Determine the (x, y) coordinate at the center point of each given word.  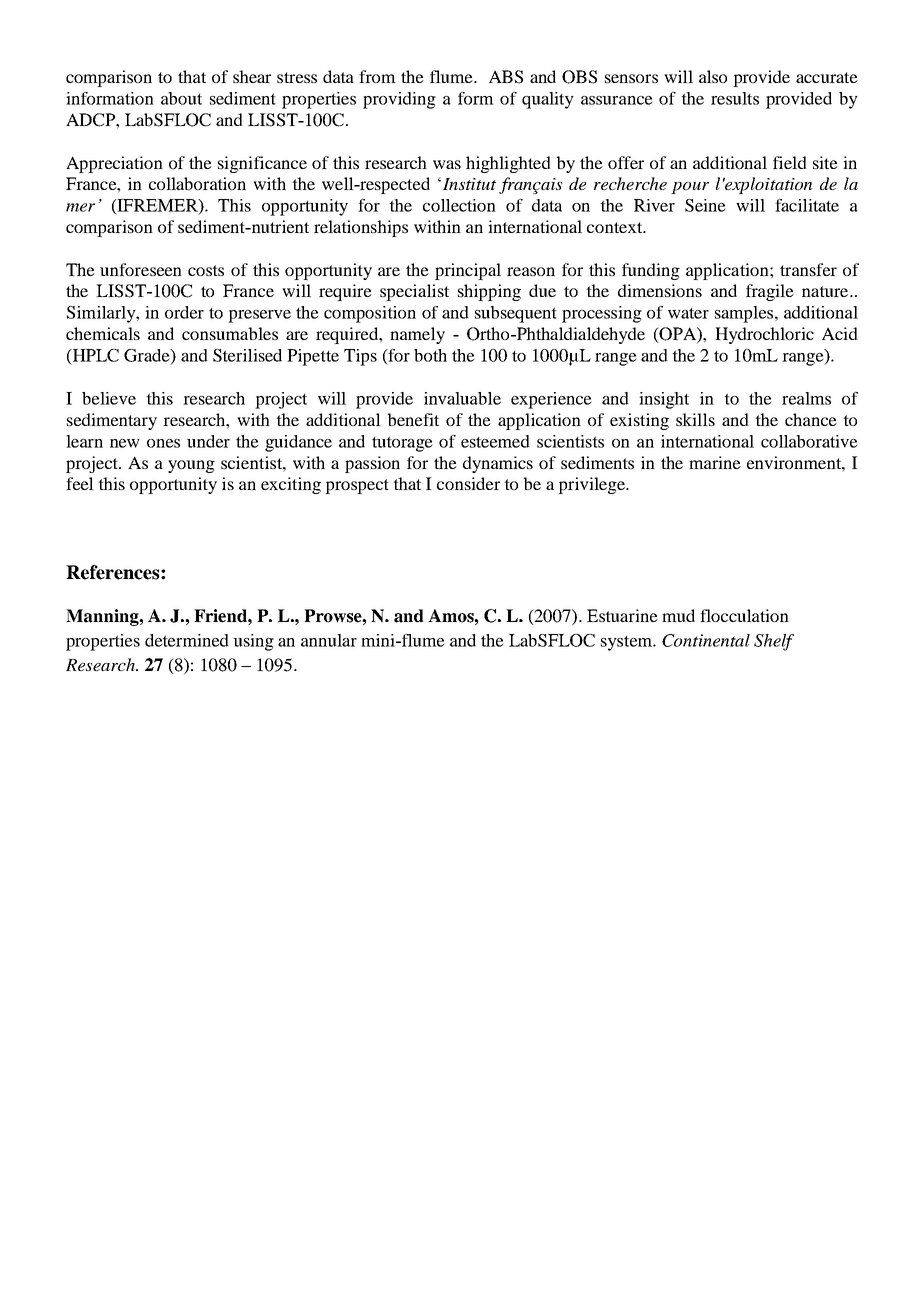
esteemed (495, 441)
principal (468, 271)
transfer (808, 269)
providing (399, 100)
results (735, 98)
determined (187, 640)
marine (715, 462)
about (181, 98)
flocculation (744, 615)
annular (329, 640)
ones (163, 443)
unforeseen (141, 269)
